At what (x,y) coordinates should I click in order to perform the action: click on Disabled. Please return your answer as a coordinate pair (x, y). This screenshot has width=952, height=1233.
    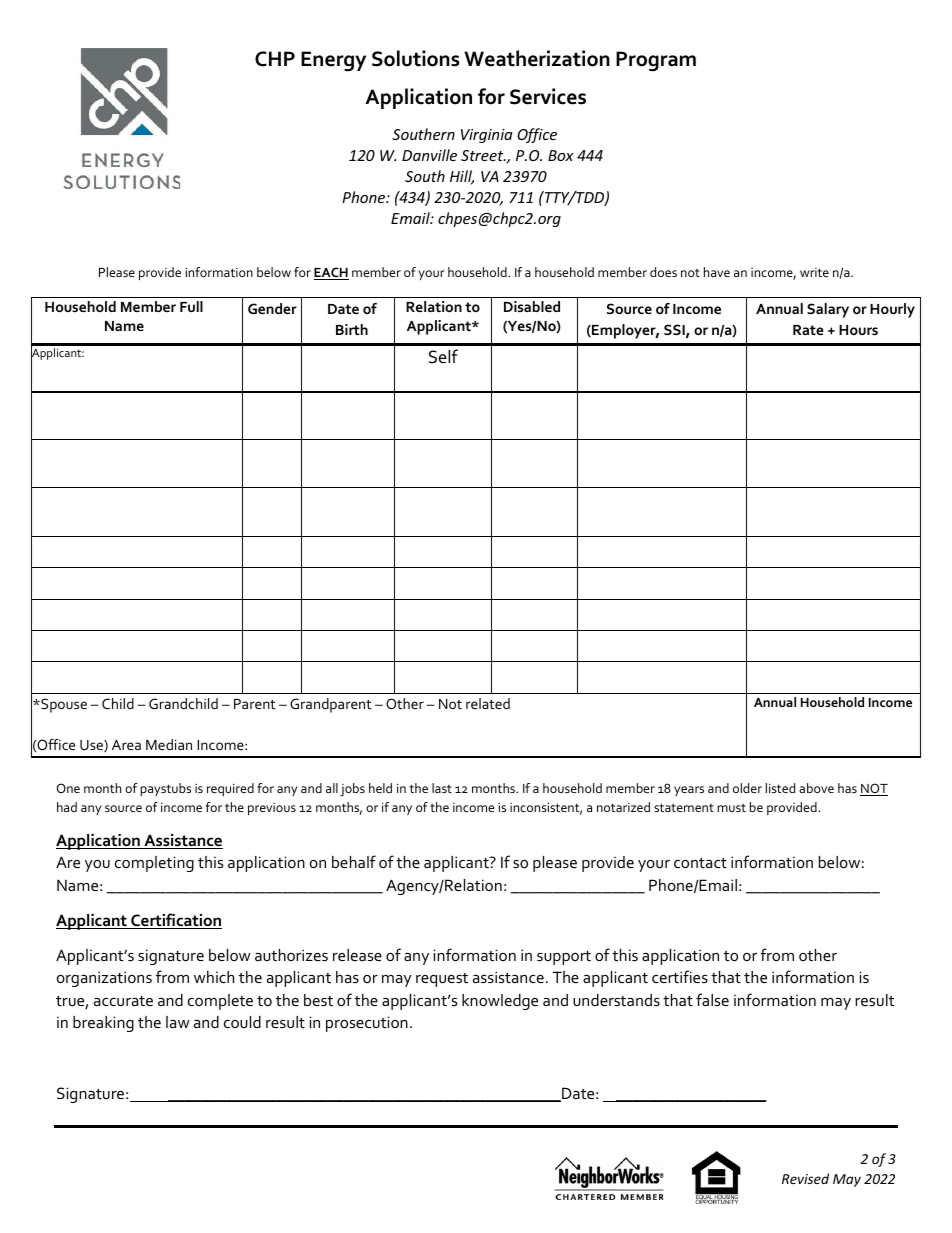
    Looking at the image, I should click on (532, 306).
